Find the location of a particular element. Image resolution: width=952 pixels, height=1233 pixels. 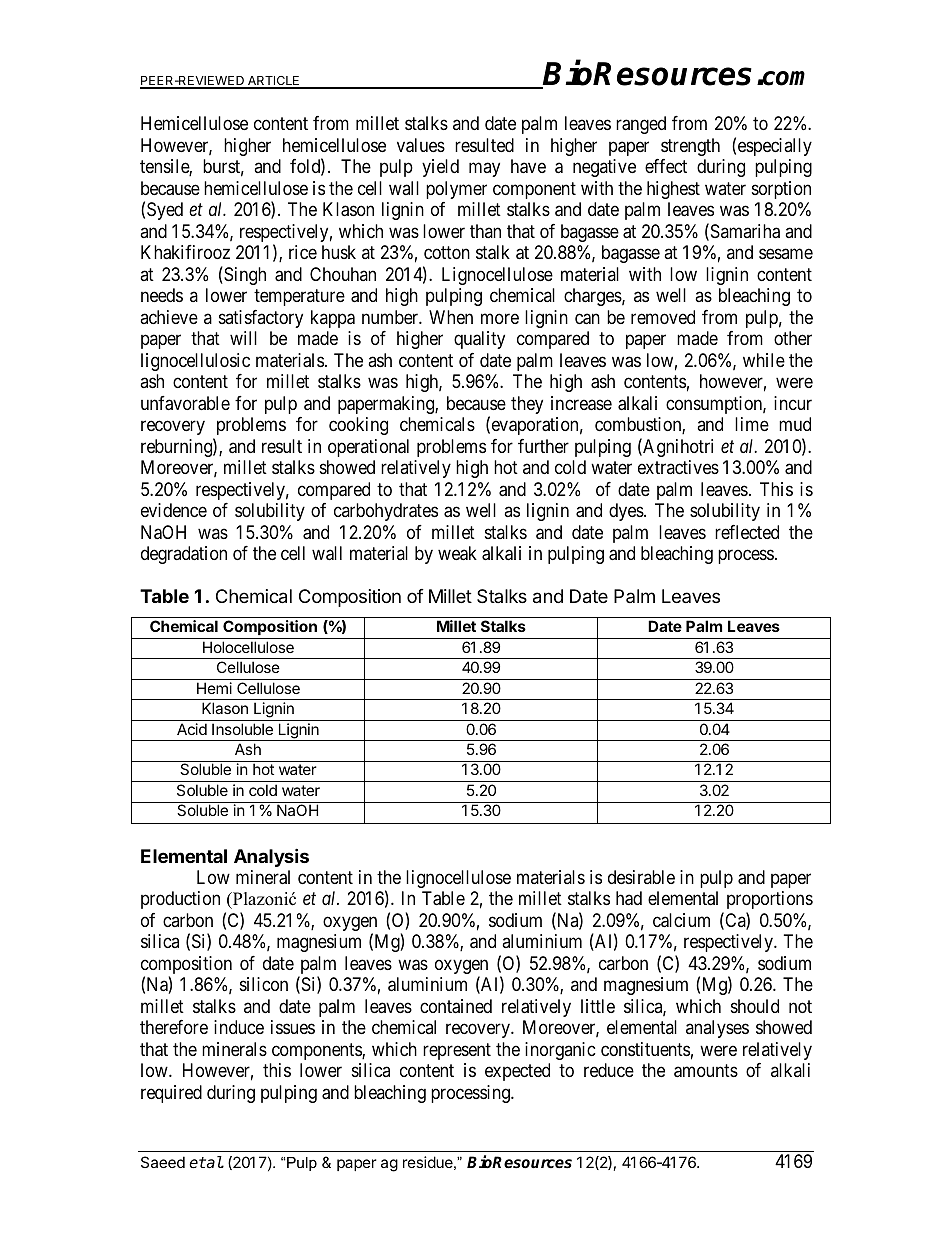

strength is located at coordinates (690, 147).
